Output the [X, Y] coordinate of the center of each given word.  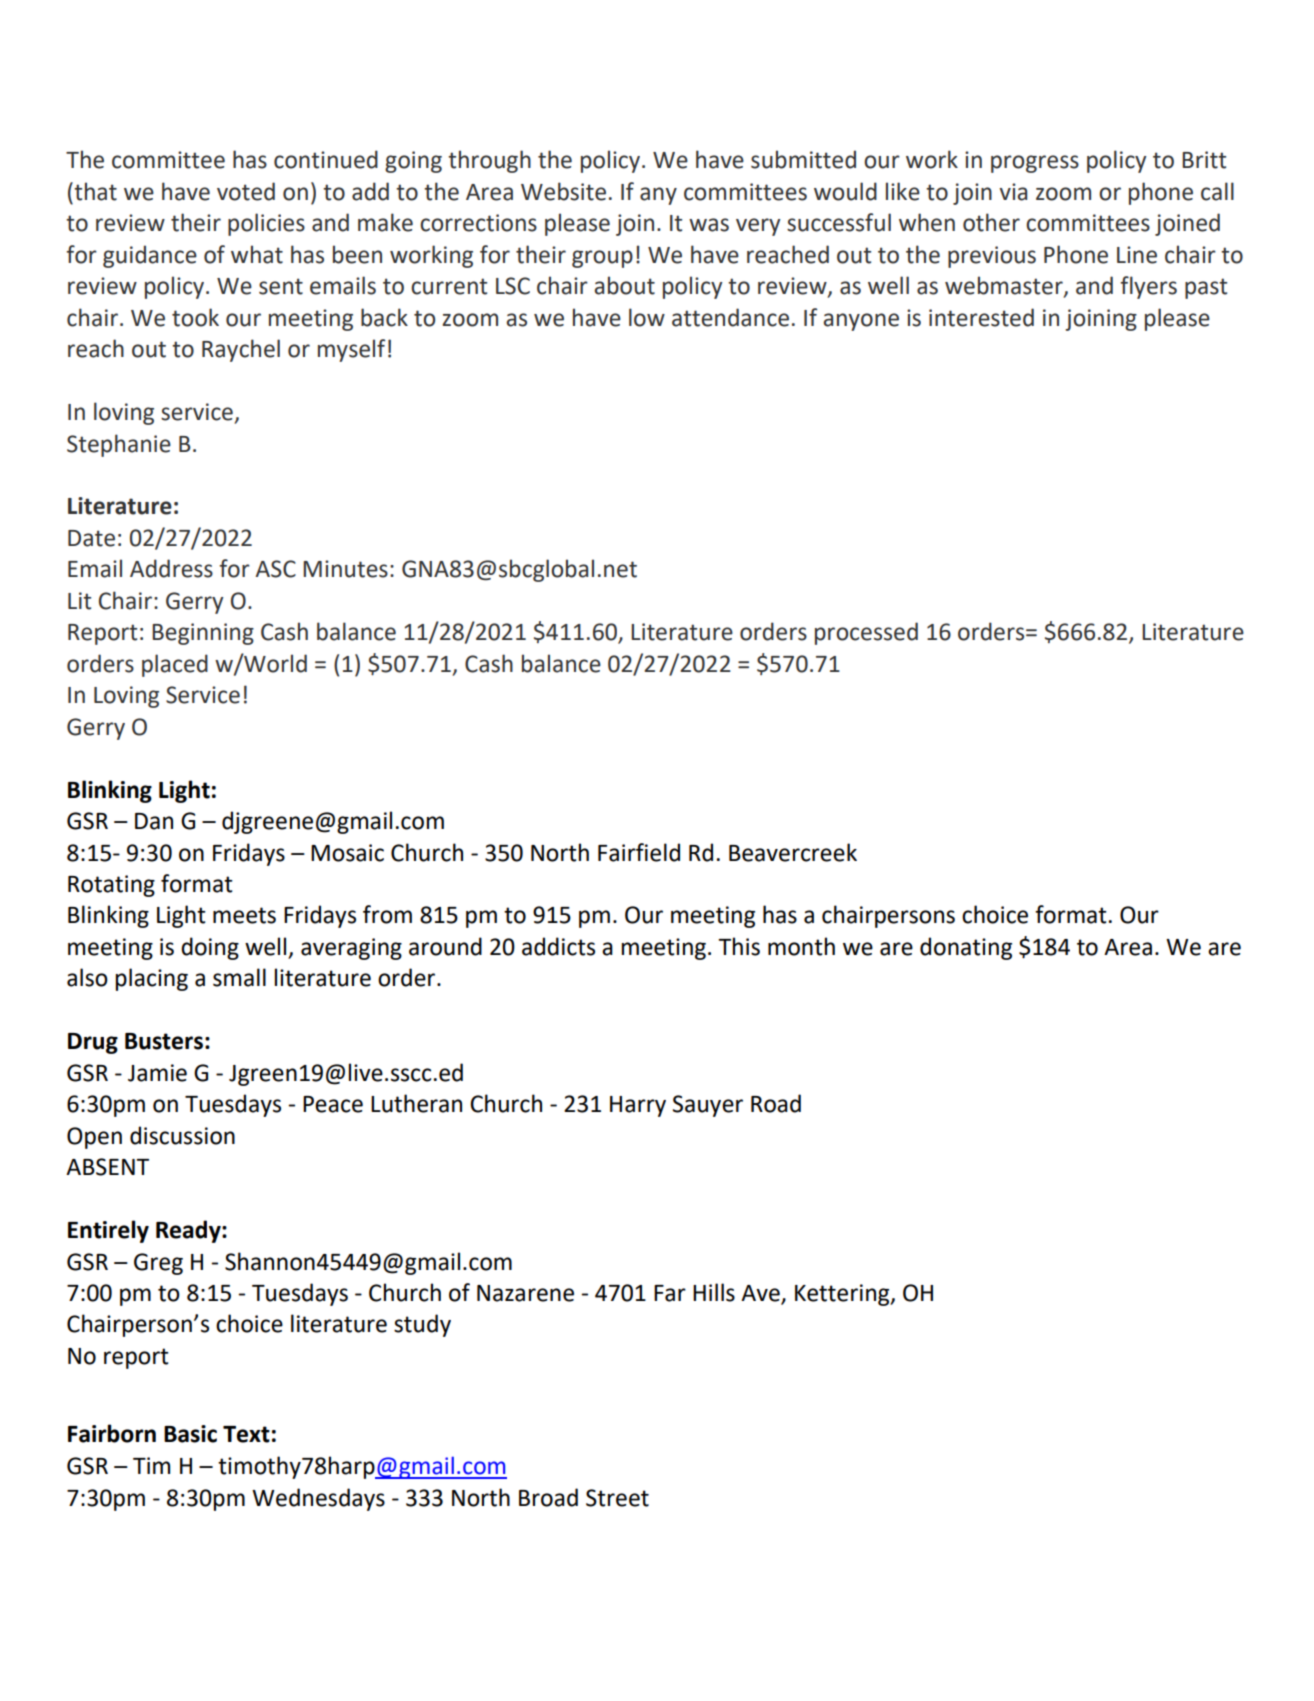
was [709, 225]
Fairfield [639, 852]
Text [246, 1434]
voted [246, 191]
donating [966, 948]
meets [244, 915]
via [1013, 192]
